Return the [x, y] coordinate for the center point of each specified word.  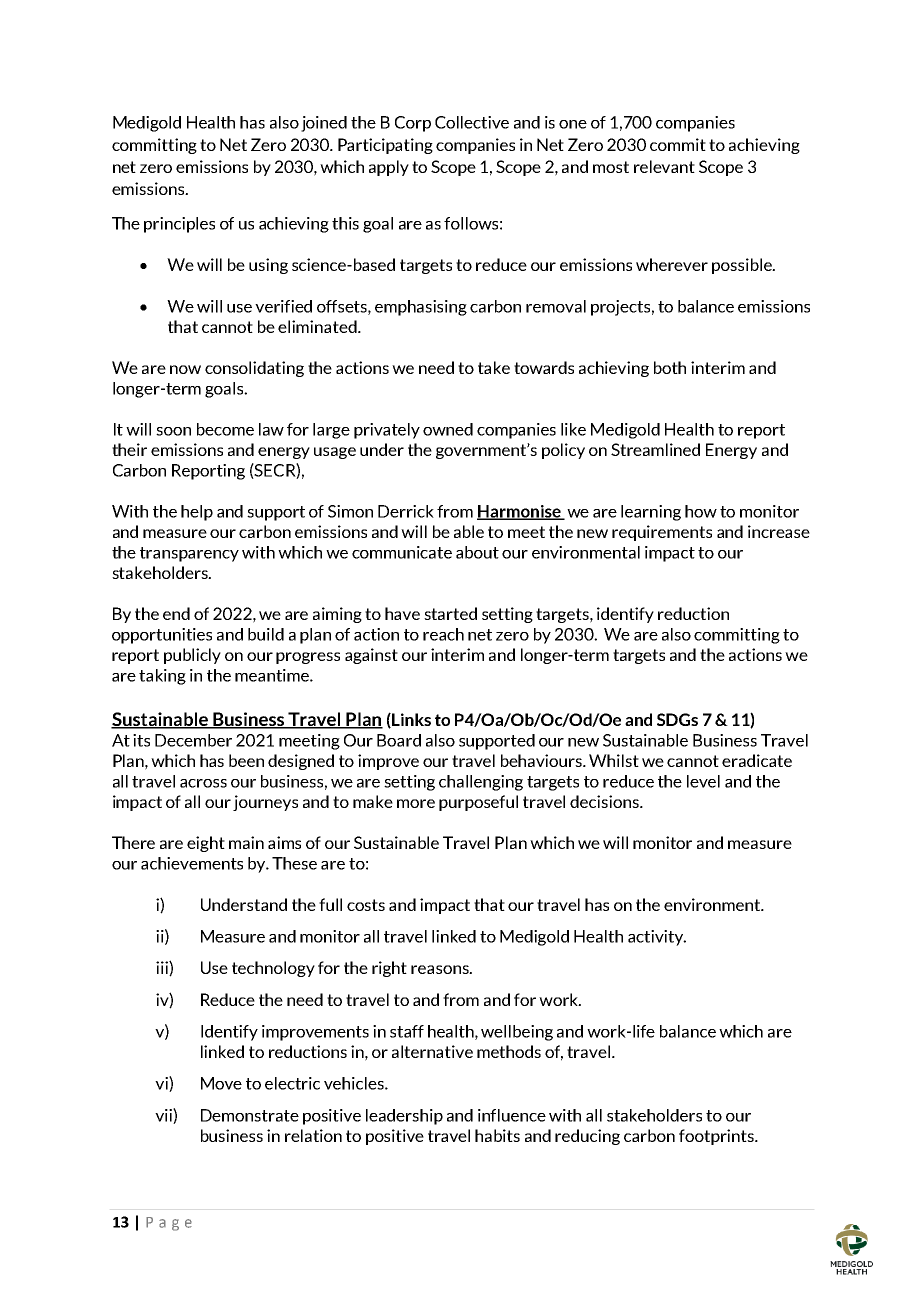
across [203, 783]
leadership [404, 1117]
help [197, 513]
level [703, 781]
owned [448, 429]
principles [179, 225]
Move [221, 1083]
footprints [717, 1137]
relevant [664, 166]
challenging [481, 783]
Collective [472, 122]
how [701, 511]
